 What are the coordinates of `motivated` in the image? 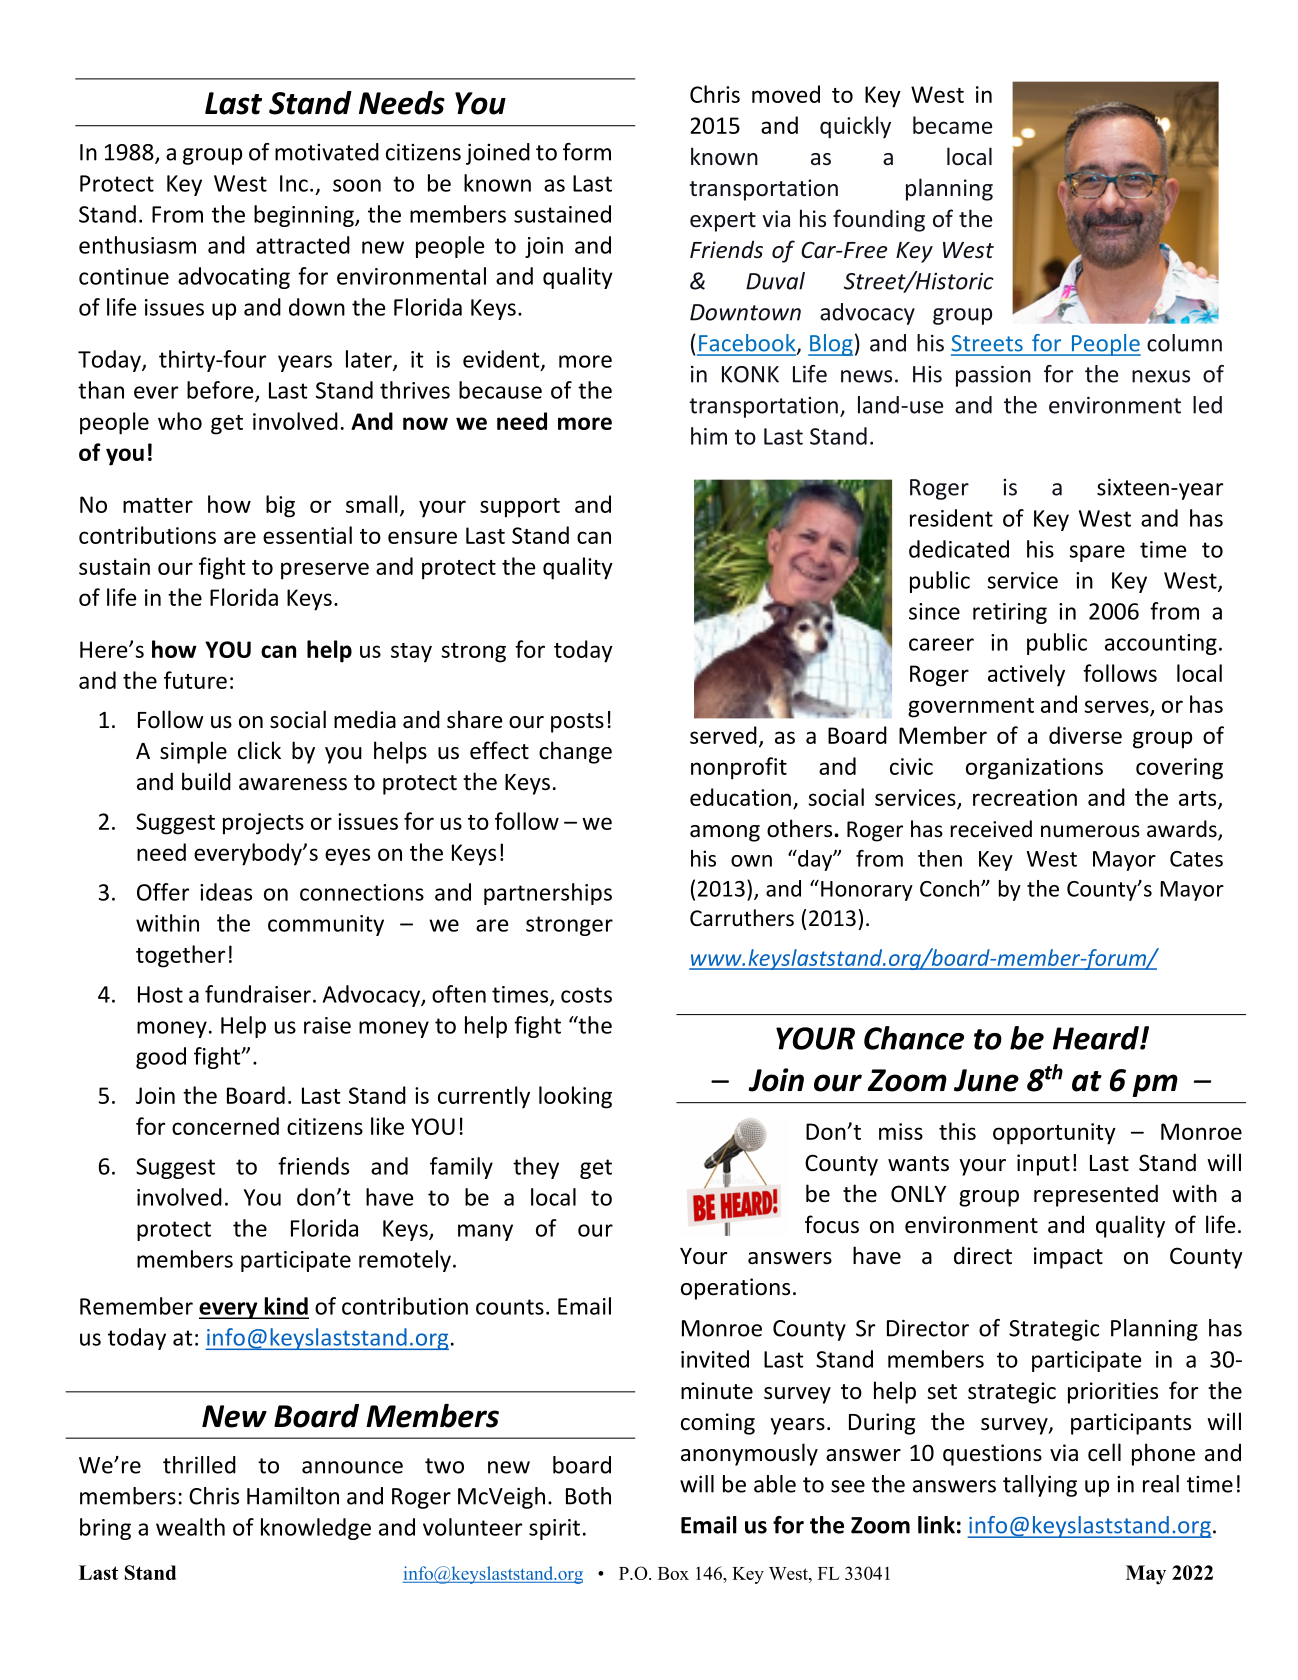 It's located at (327, 152).
